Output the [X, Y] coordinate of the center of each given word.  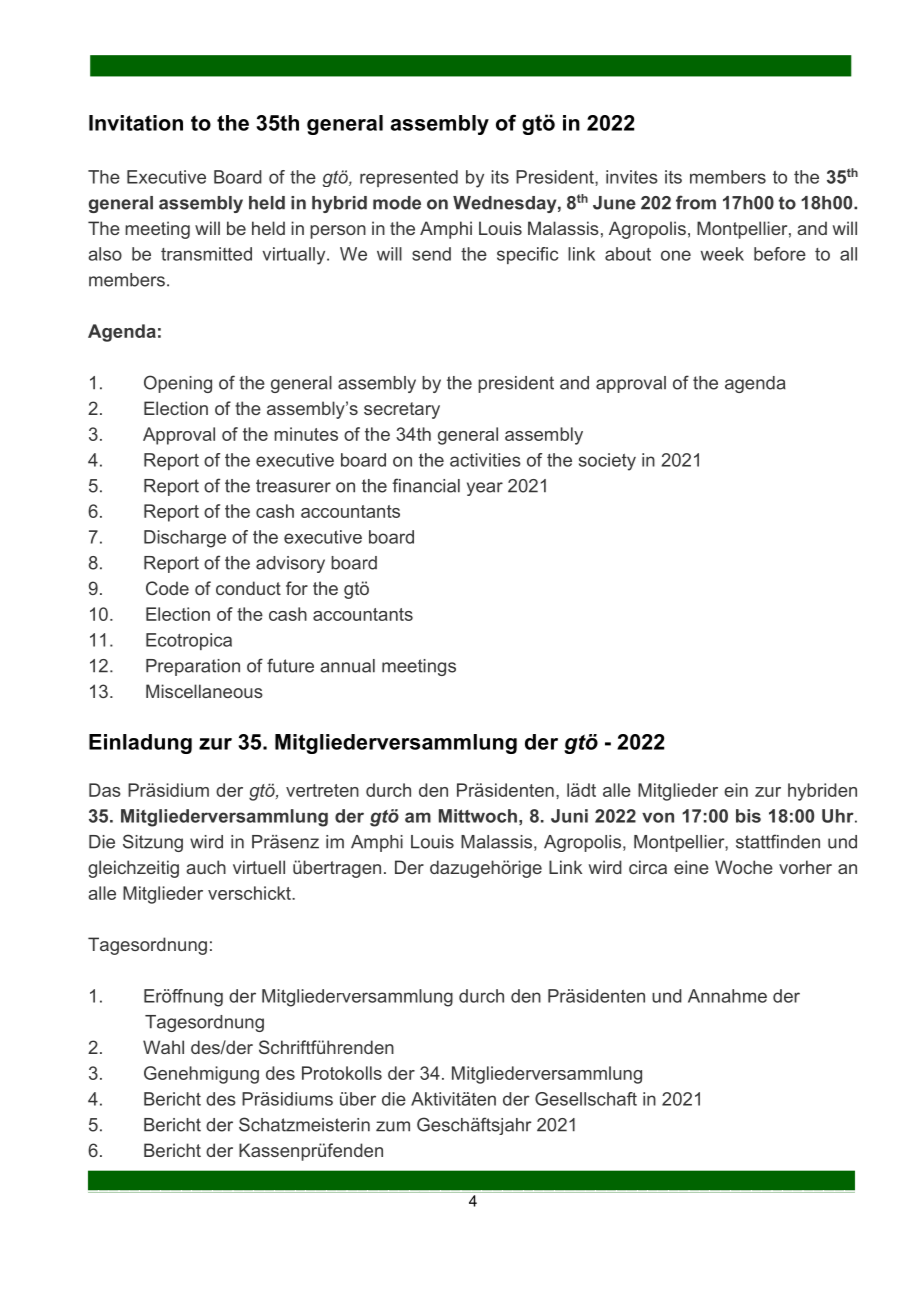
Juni [569, 816]
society [607, 462]
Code [167, 588]
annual [347, 666]
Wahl [163, 1047]
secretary [402, 410]
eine [691, 867]
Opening [178, 384]
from [696, 202]
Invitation [136, 123]
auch [206, 867]
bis [748, 816]
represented [409, 178]
